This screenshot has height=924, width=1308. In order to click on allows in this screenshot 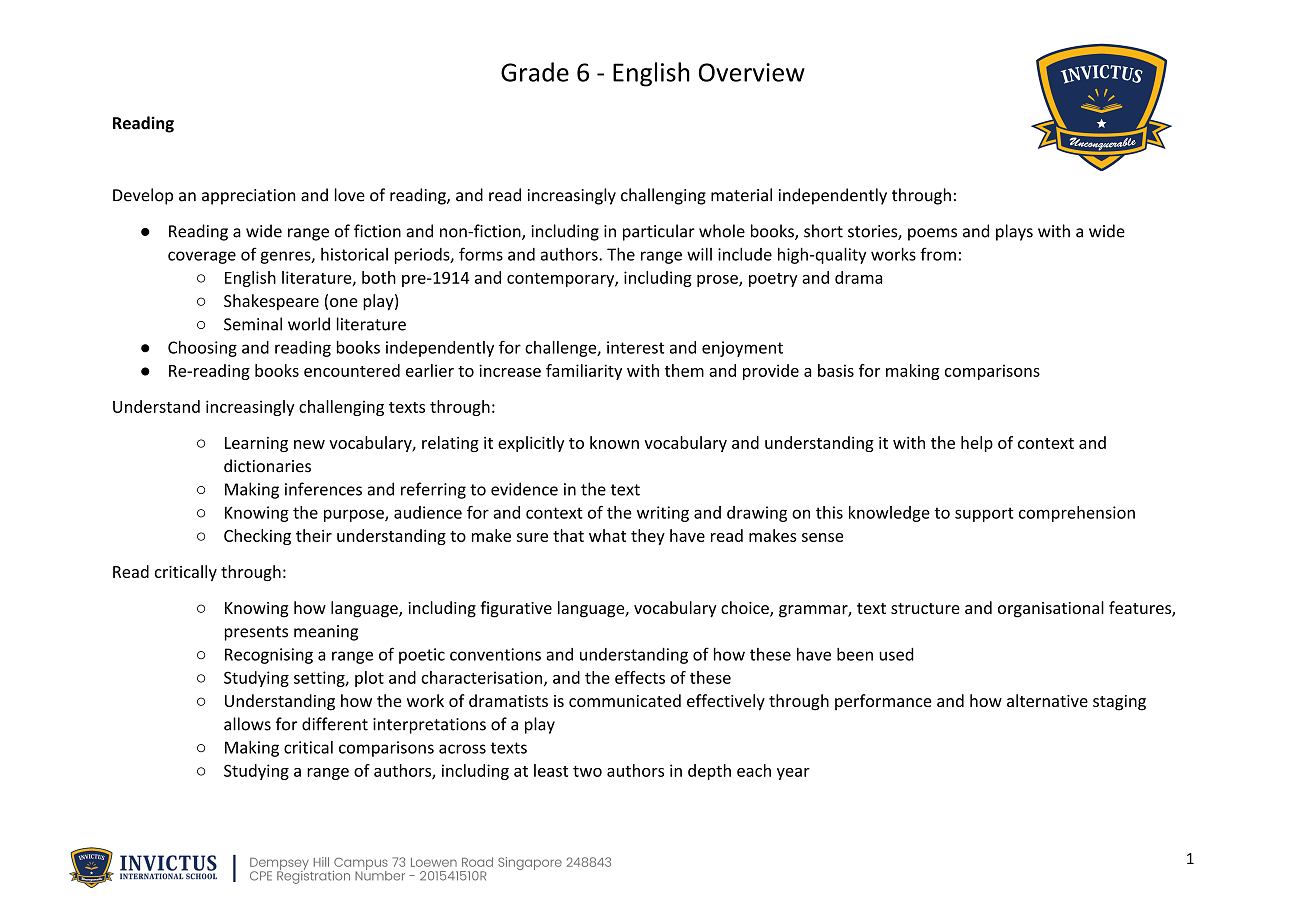, I will do `click(247, 724)`.
